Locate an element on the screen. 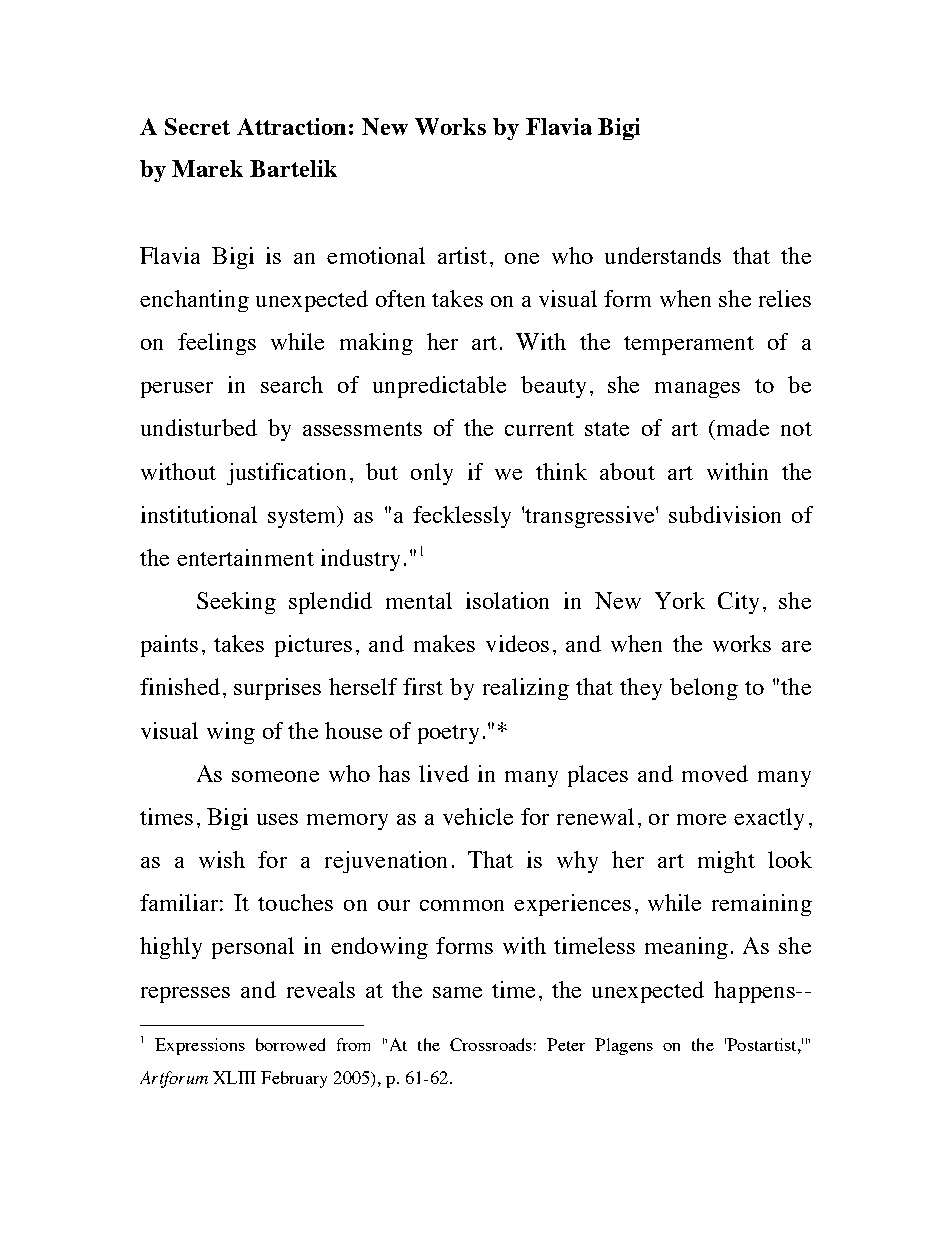  City is located at coordinates (738, 603).
